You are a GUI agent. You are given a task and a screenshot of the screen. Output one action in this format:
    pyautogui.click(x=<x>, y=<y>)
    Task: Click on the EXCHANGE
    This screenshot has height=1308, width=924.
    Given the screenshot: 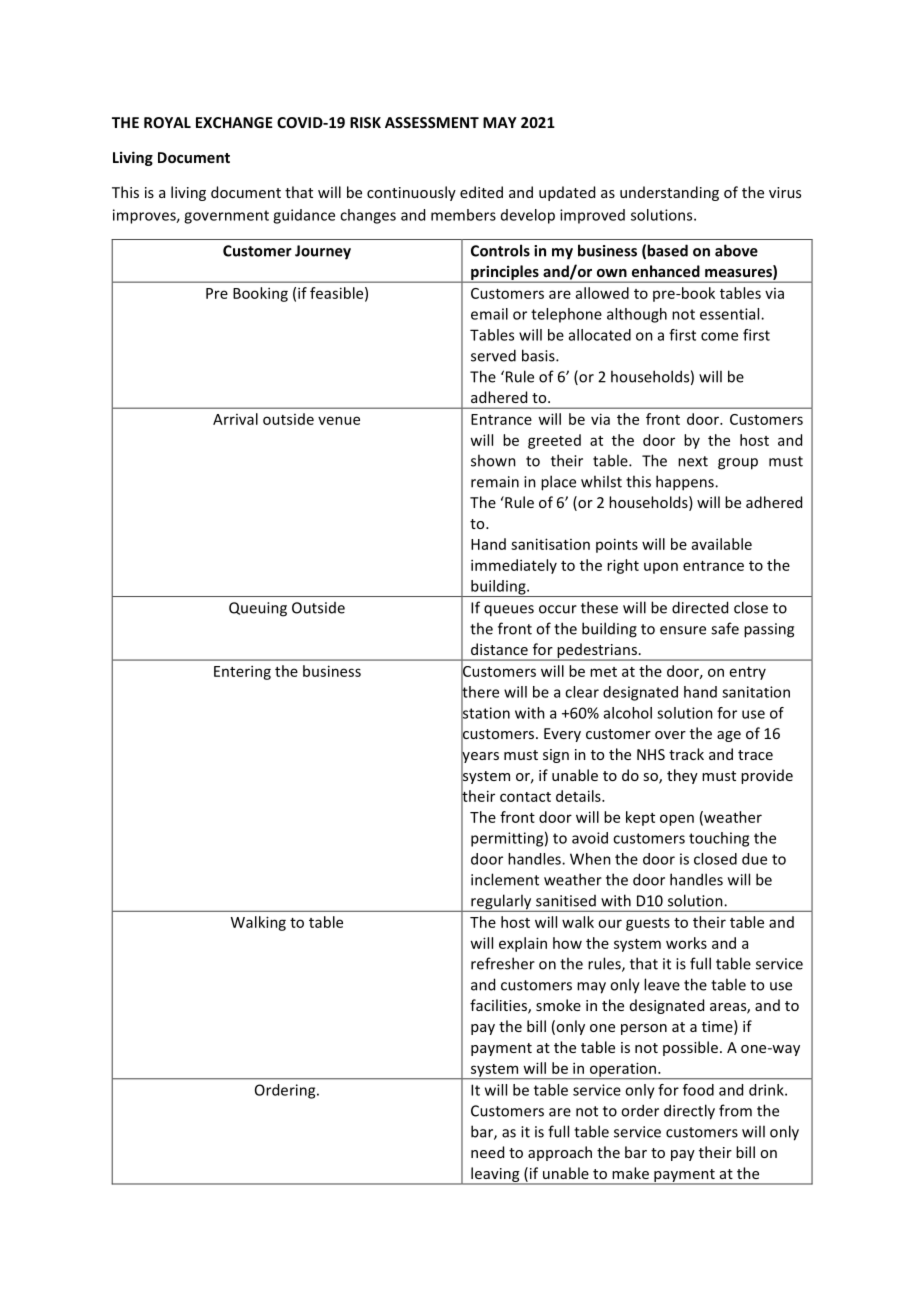 What is the action you would take?
    pyautogui.click(x=234, y=122)
